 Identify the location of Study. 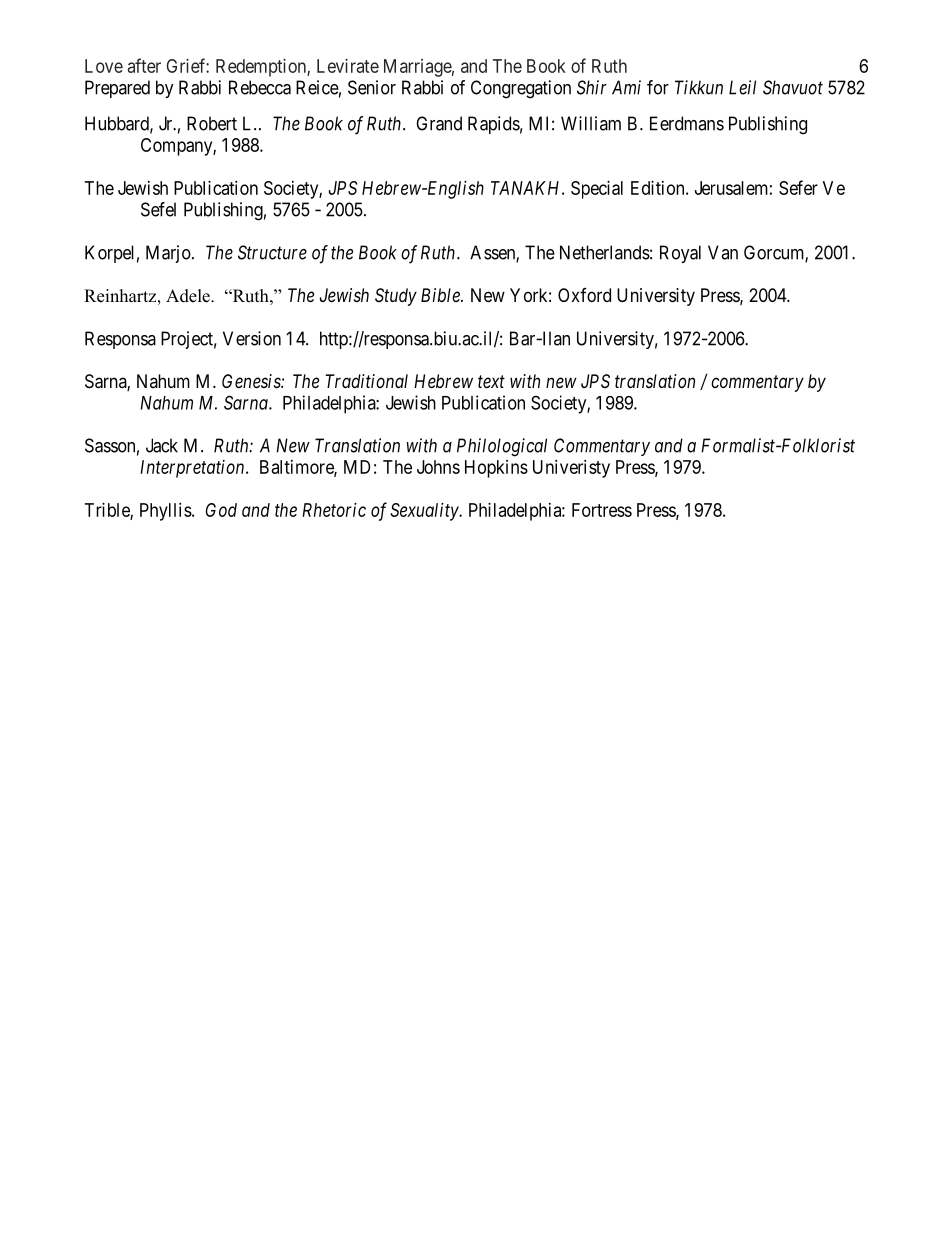
(396, 297).
